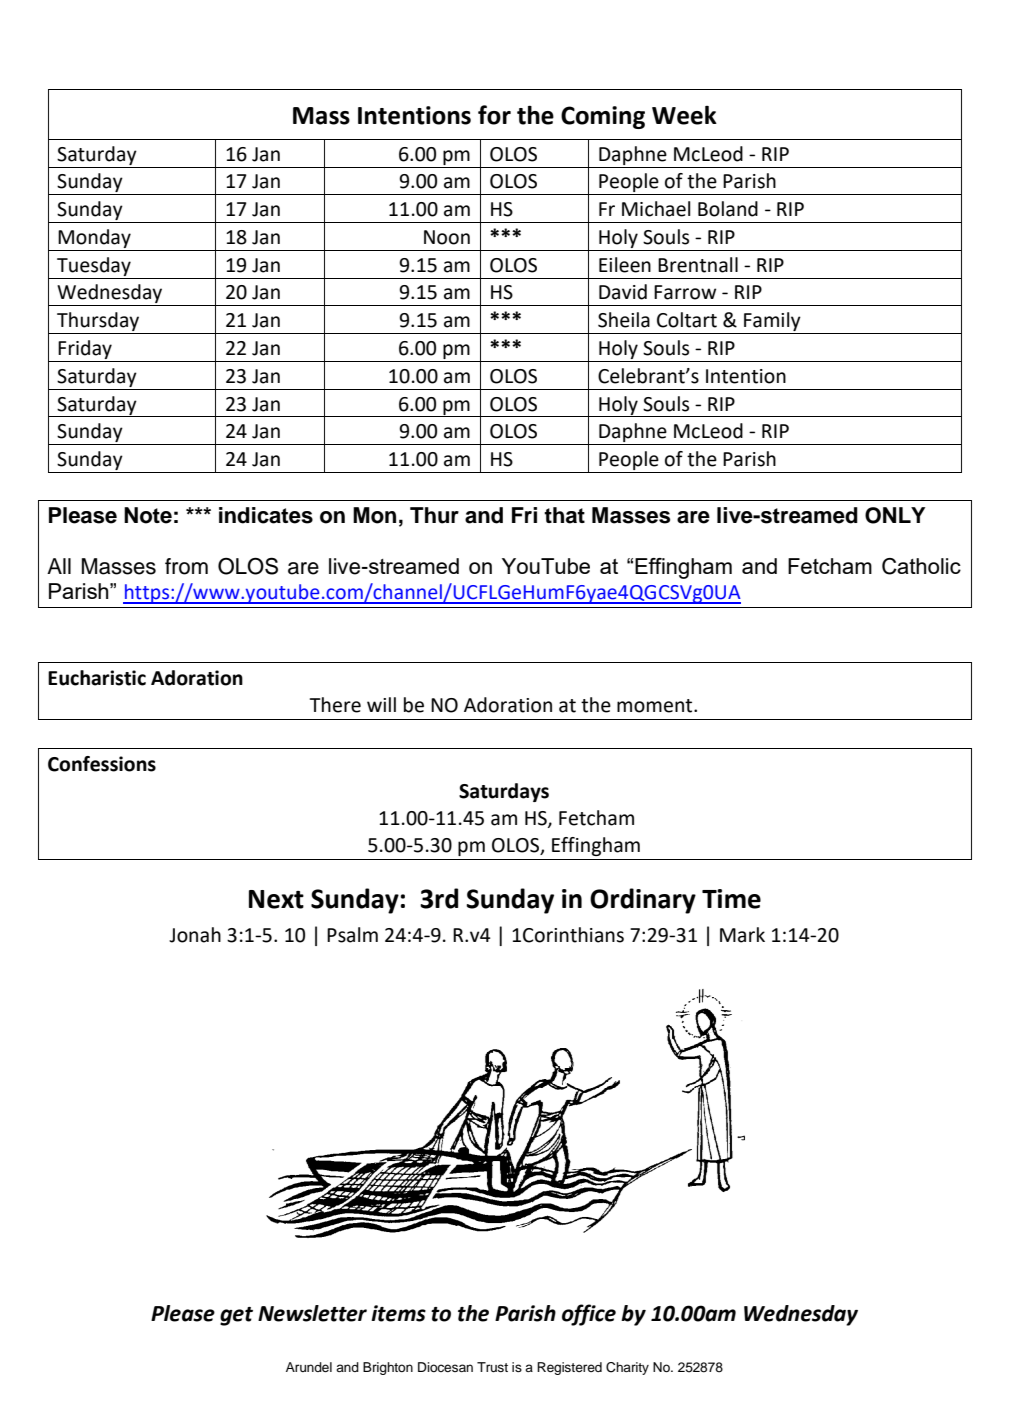  I want to click on Charity, so click(627, 1368).
